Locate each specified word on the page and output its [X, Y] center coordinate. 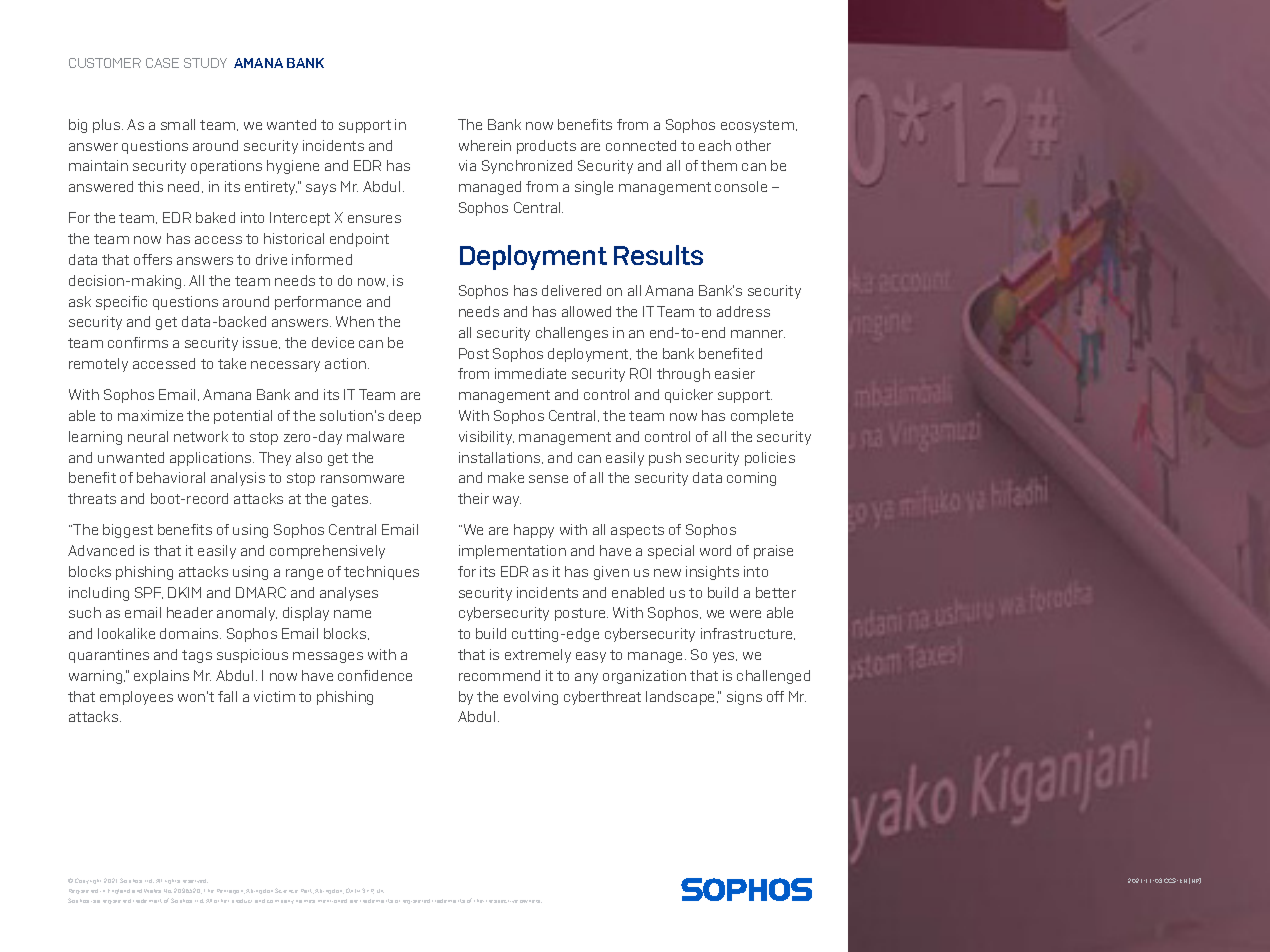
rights [172, 881]
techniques [381, 573]
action [347, 363]
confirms [138, 342]
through [683, 375]
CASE [162, 63]
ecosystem [759, 126]
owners [531, 901]
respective [503, 901]
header [190, 612]
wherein [485, 145]
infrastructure [748, 634]
